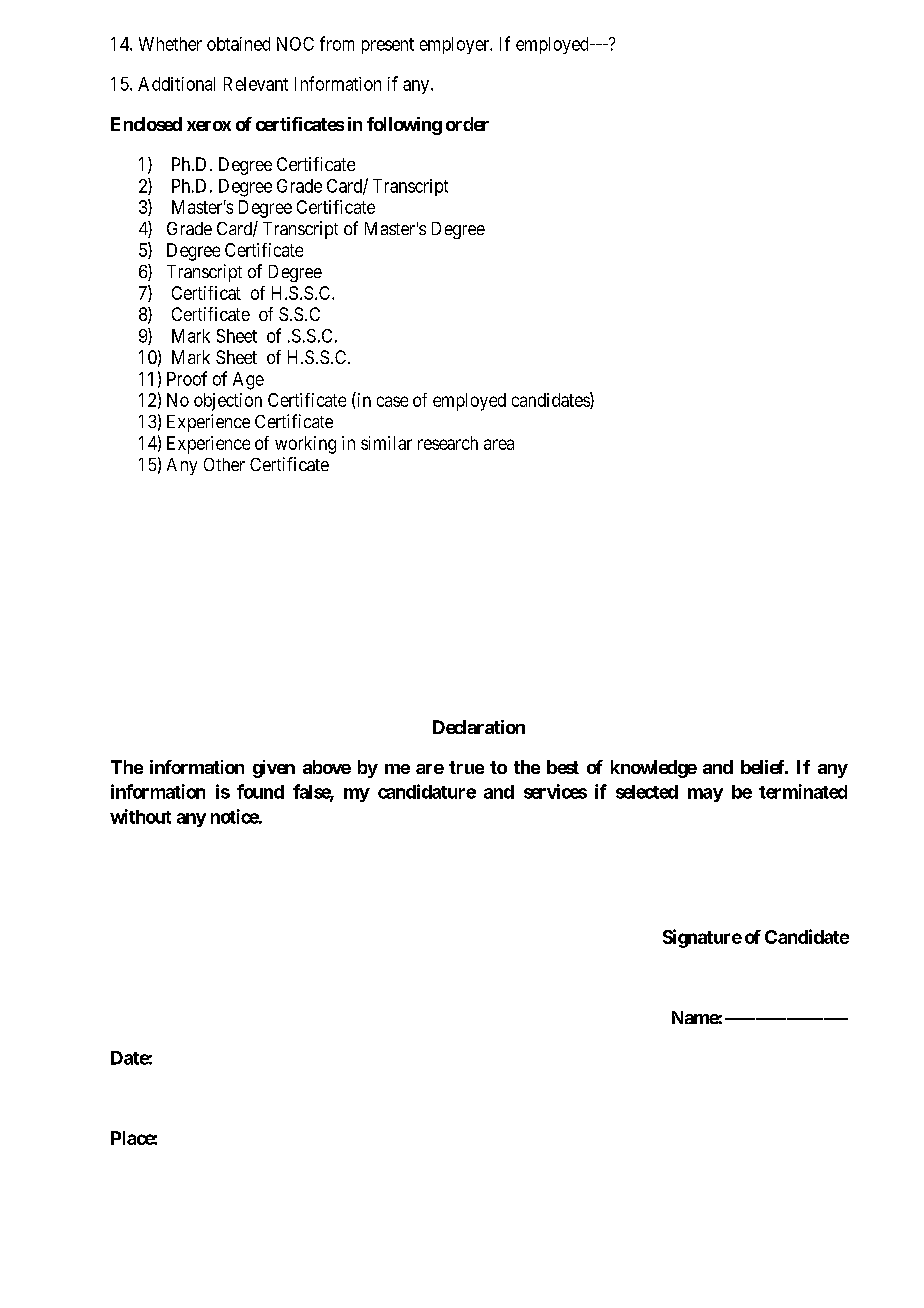 This page has height=1308, width=924. Describe the element at coordinates (456, 45) in the page. I see `employer` at that location.
